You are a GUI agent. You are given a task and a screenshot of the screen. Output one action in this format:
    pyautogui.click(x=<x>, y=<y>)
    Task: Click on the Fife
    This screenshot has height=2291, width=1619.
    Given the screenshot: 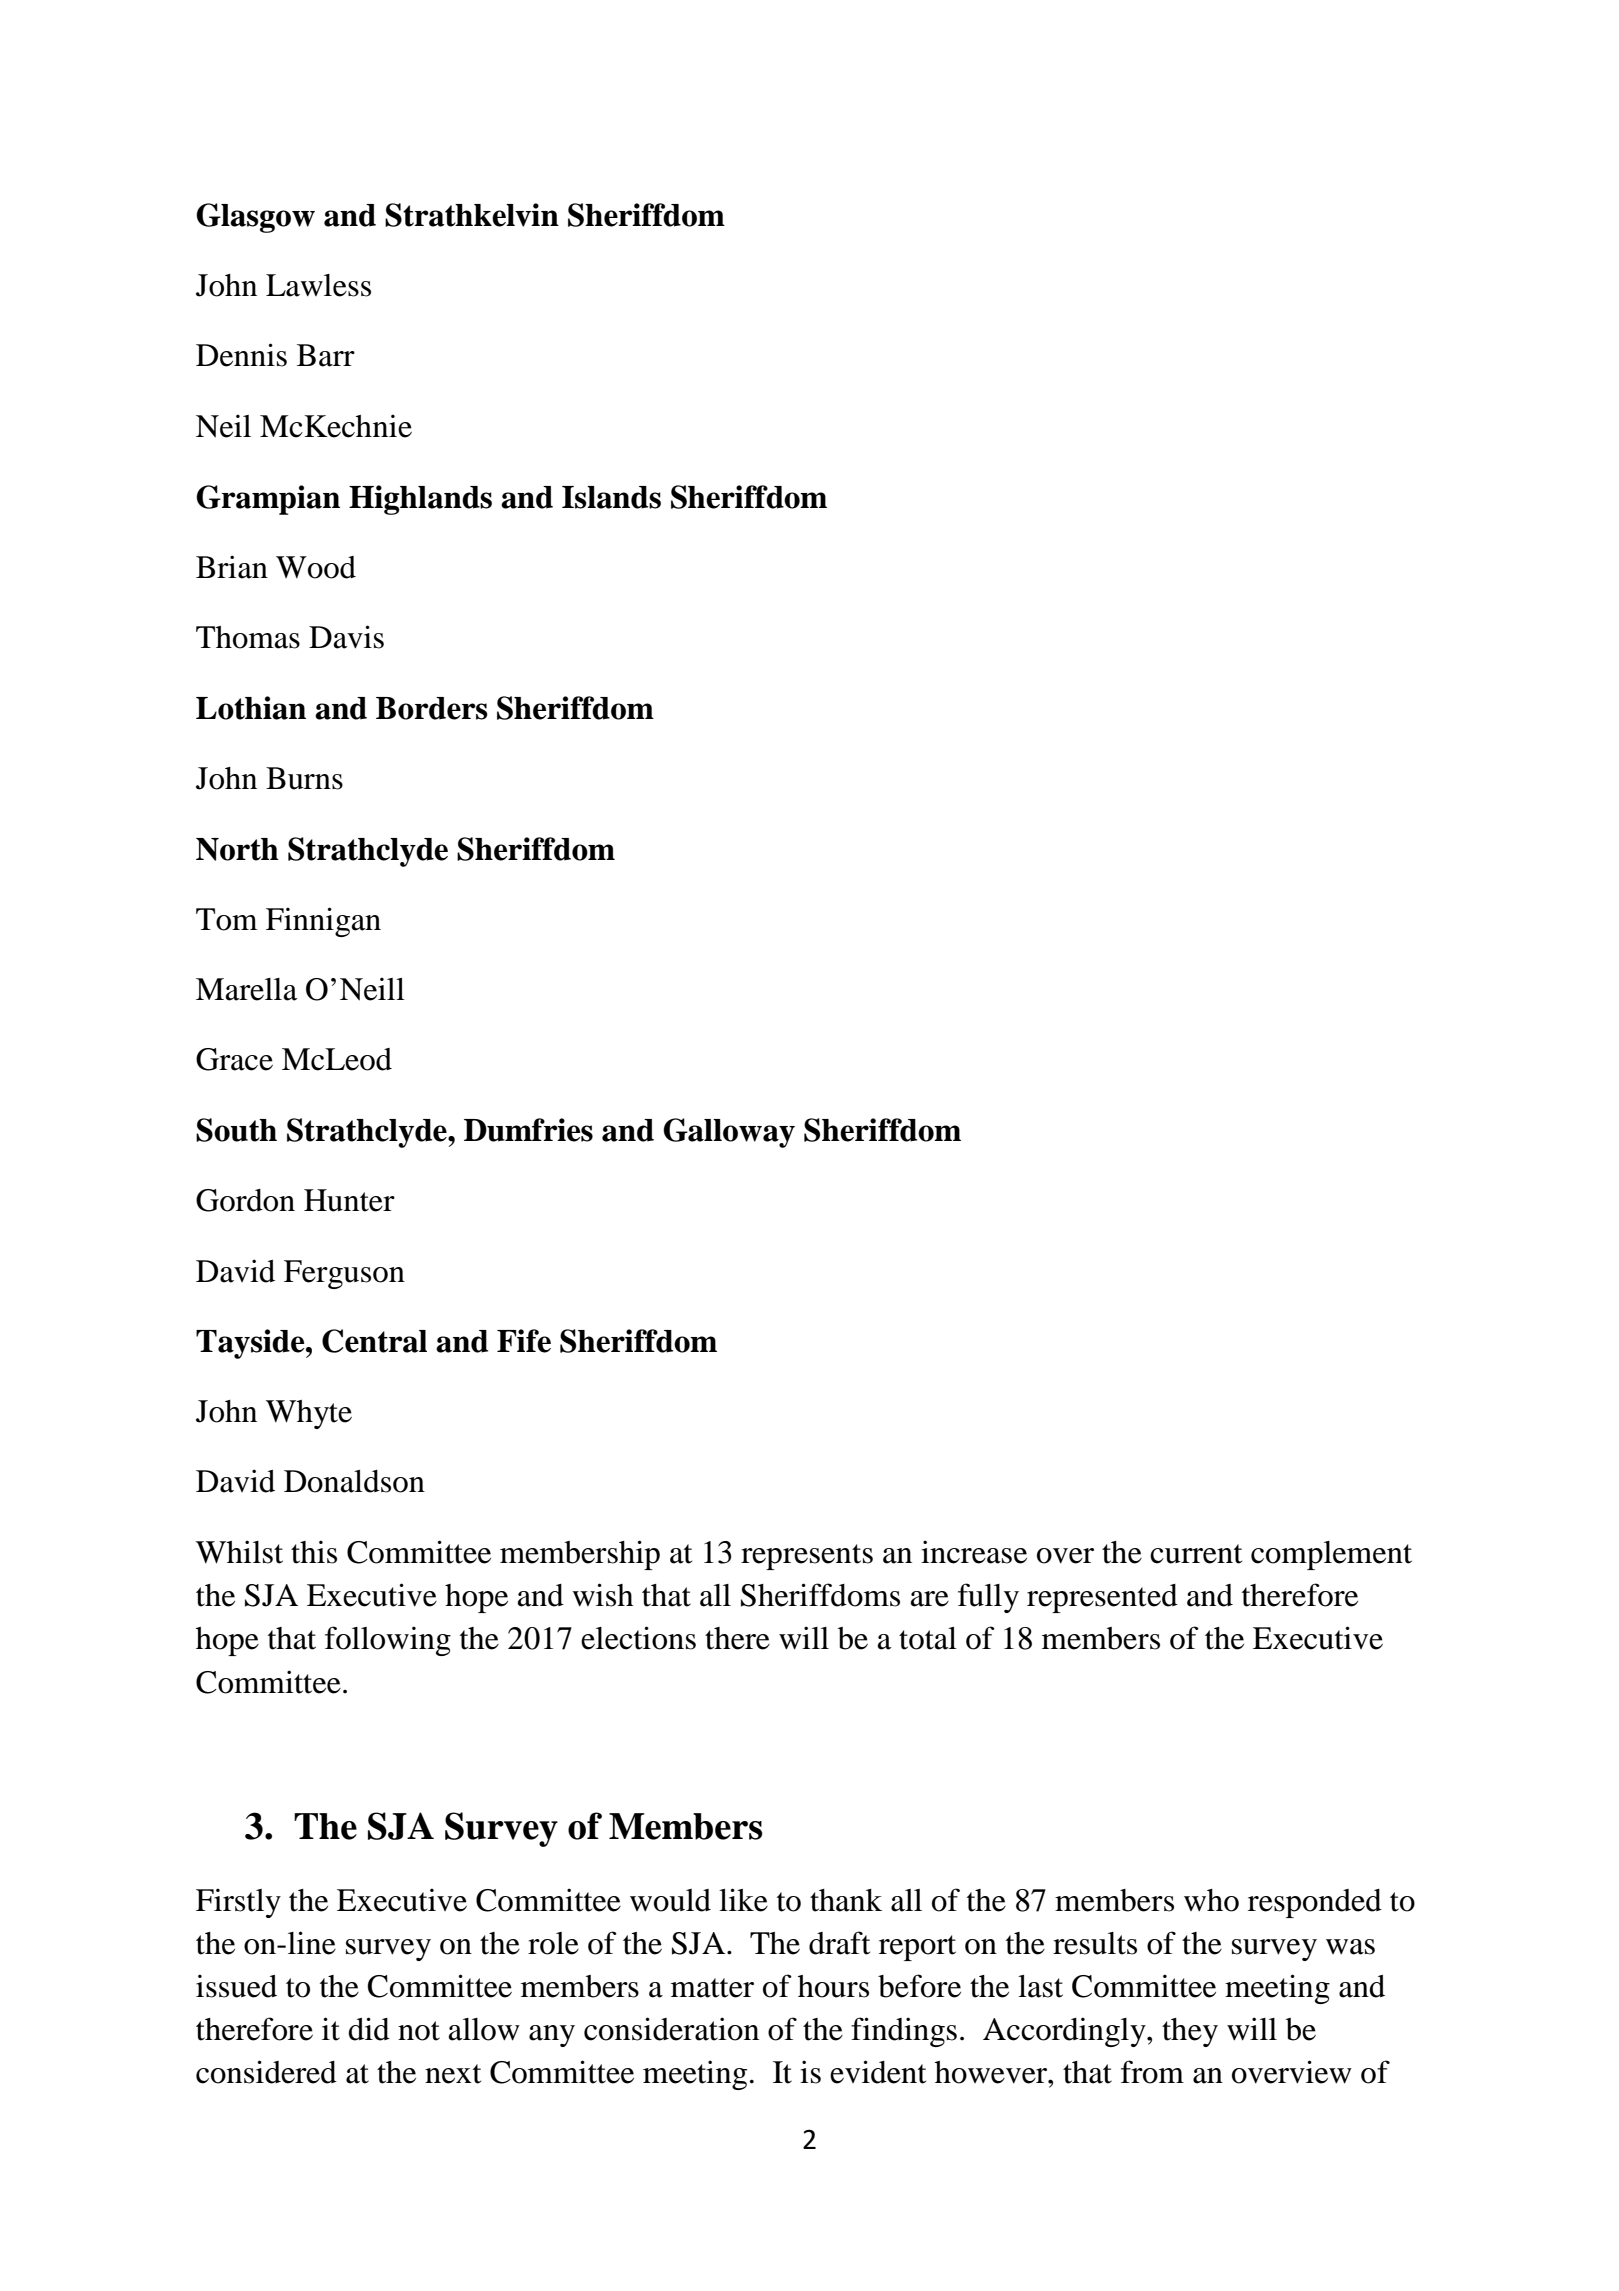 What is the action you would take?
    pyautogui.click(x=524, y=1341)
